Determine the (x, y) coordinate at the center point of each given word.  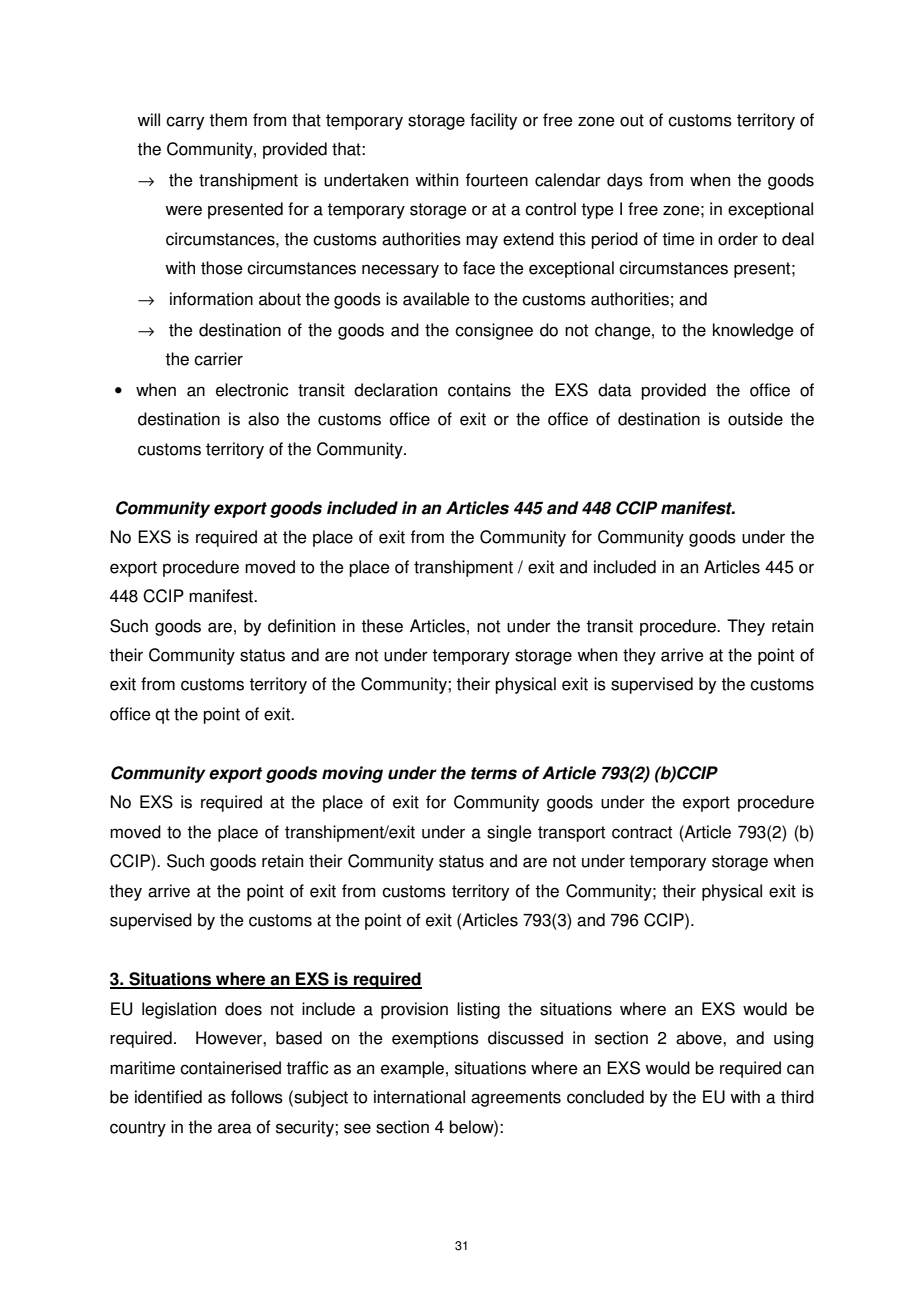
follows (257, 1097)
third (797, 1097)
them (228, 120)
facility (493, 121)
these (382, 626)
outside (755, 419)
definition (301, 626)
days (625, 181)
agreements (516, 1099)
